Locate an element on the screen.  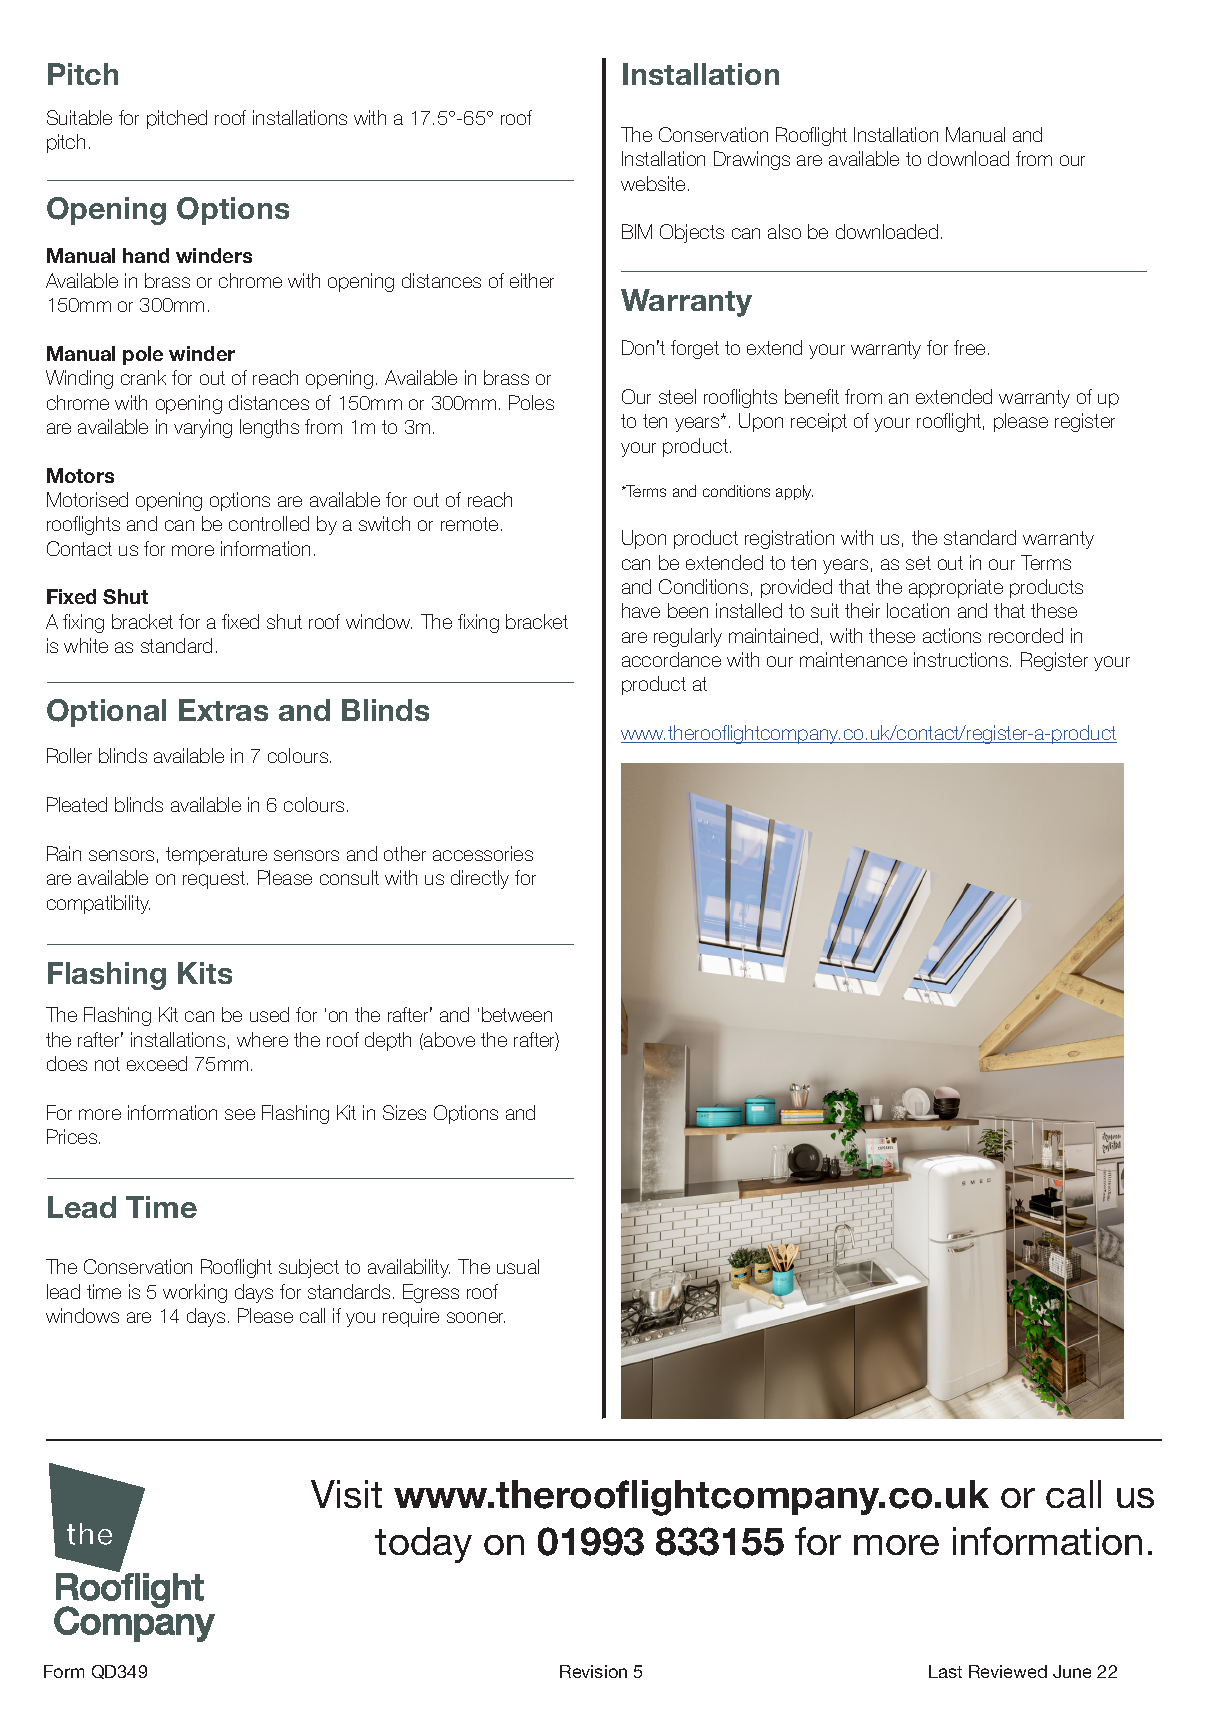
working is located at coordinates (195, 1293).
